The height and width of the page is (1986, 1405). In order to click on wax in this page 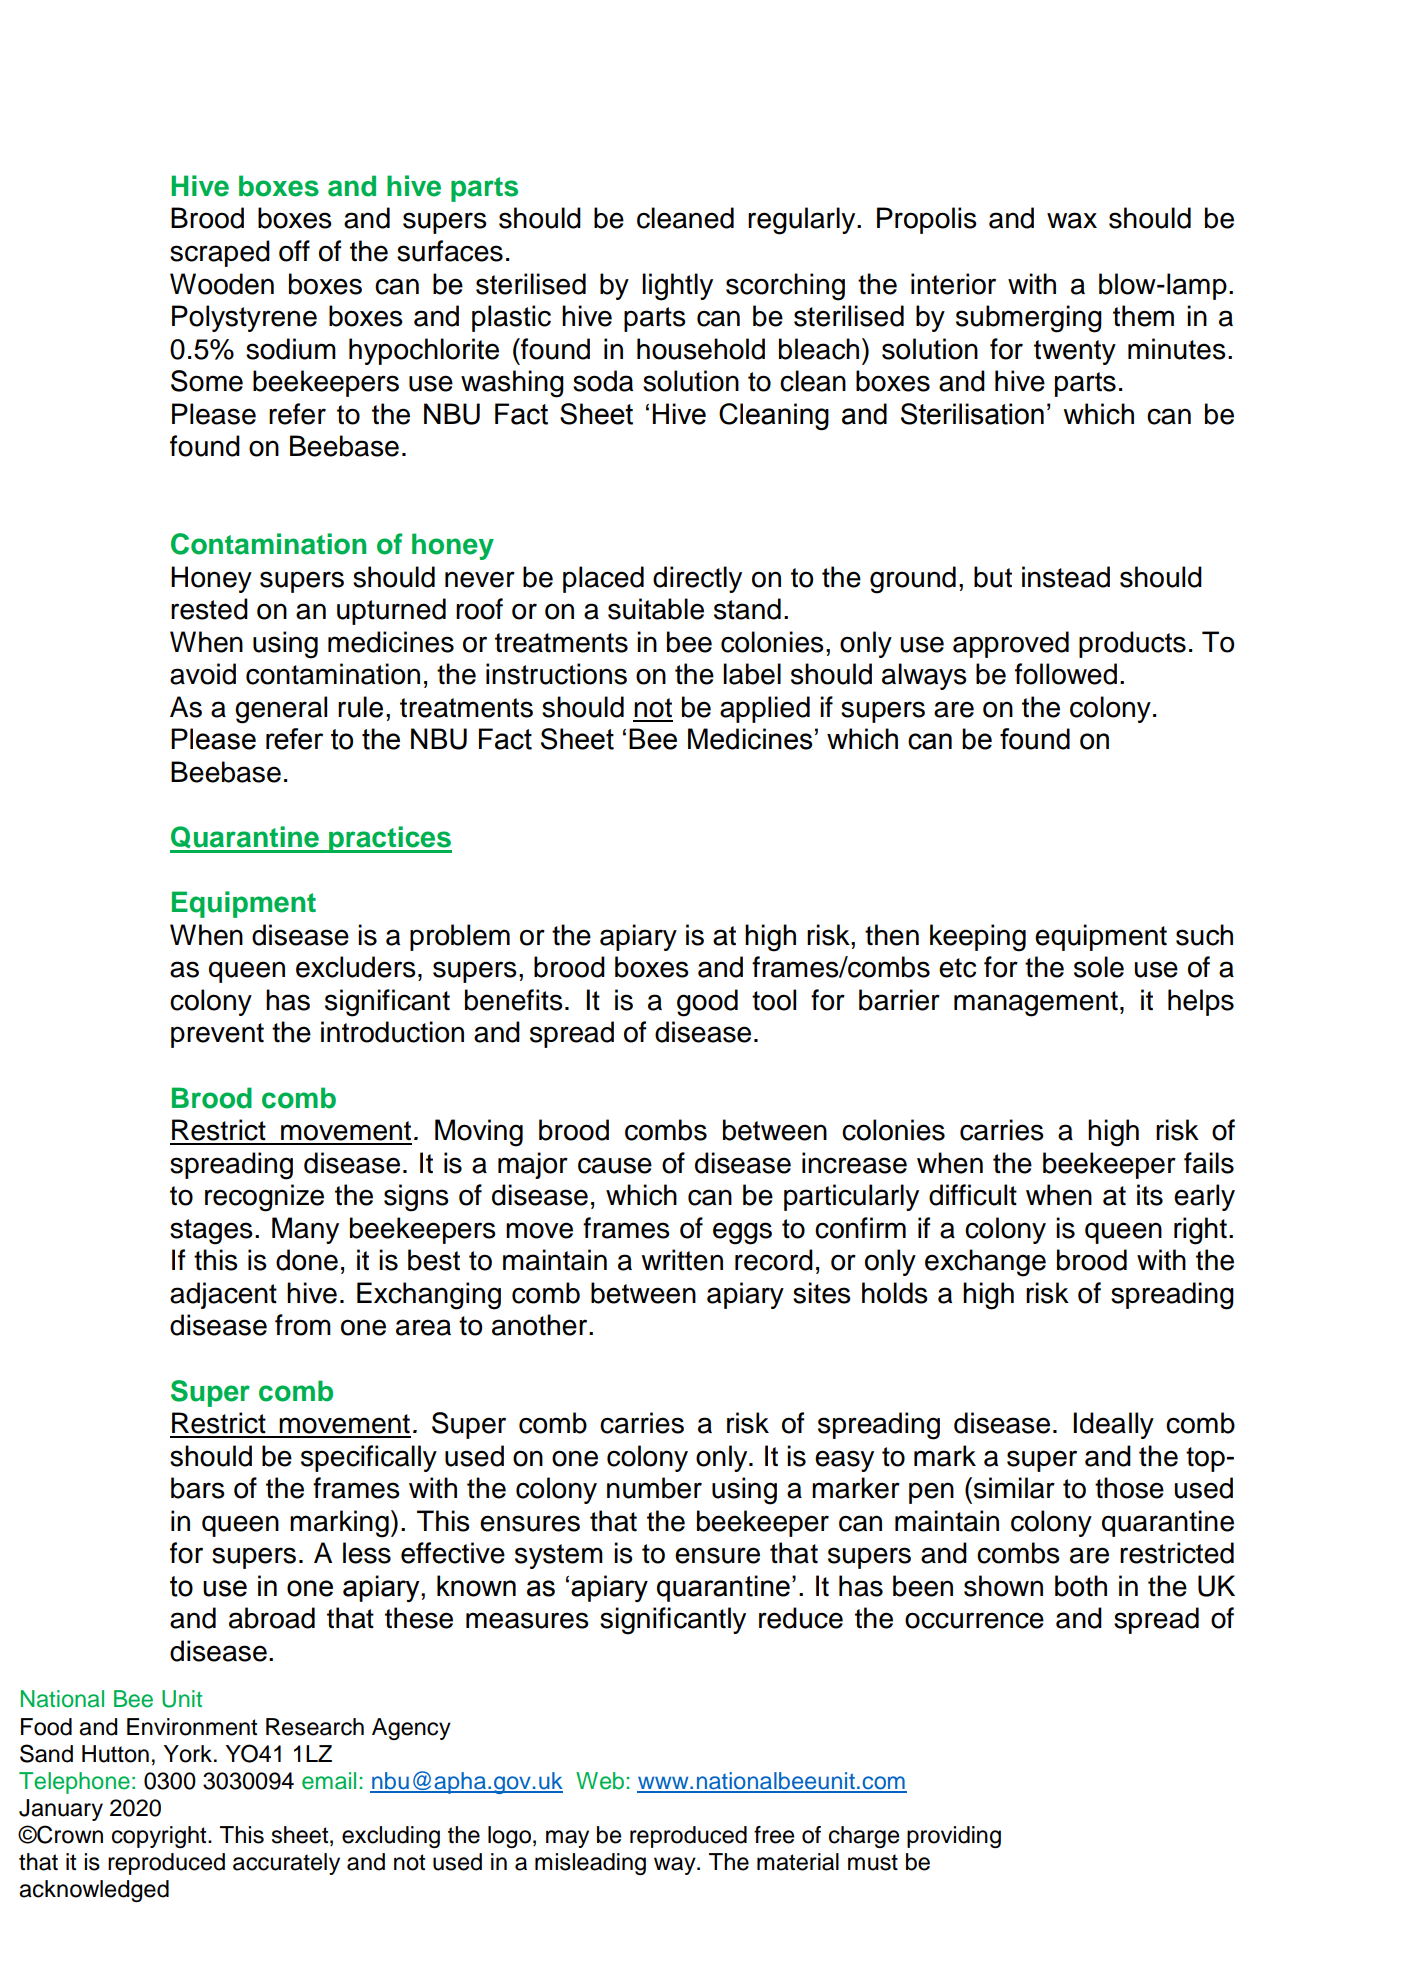, I will do `click(1072, 220)`.
